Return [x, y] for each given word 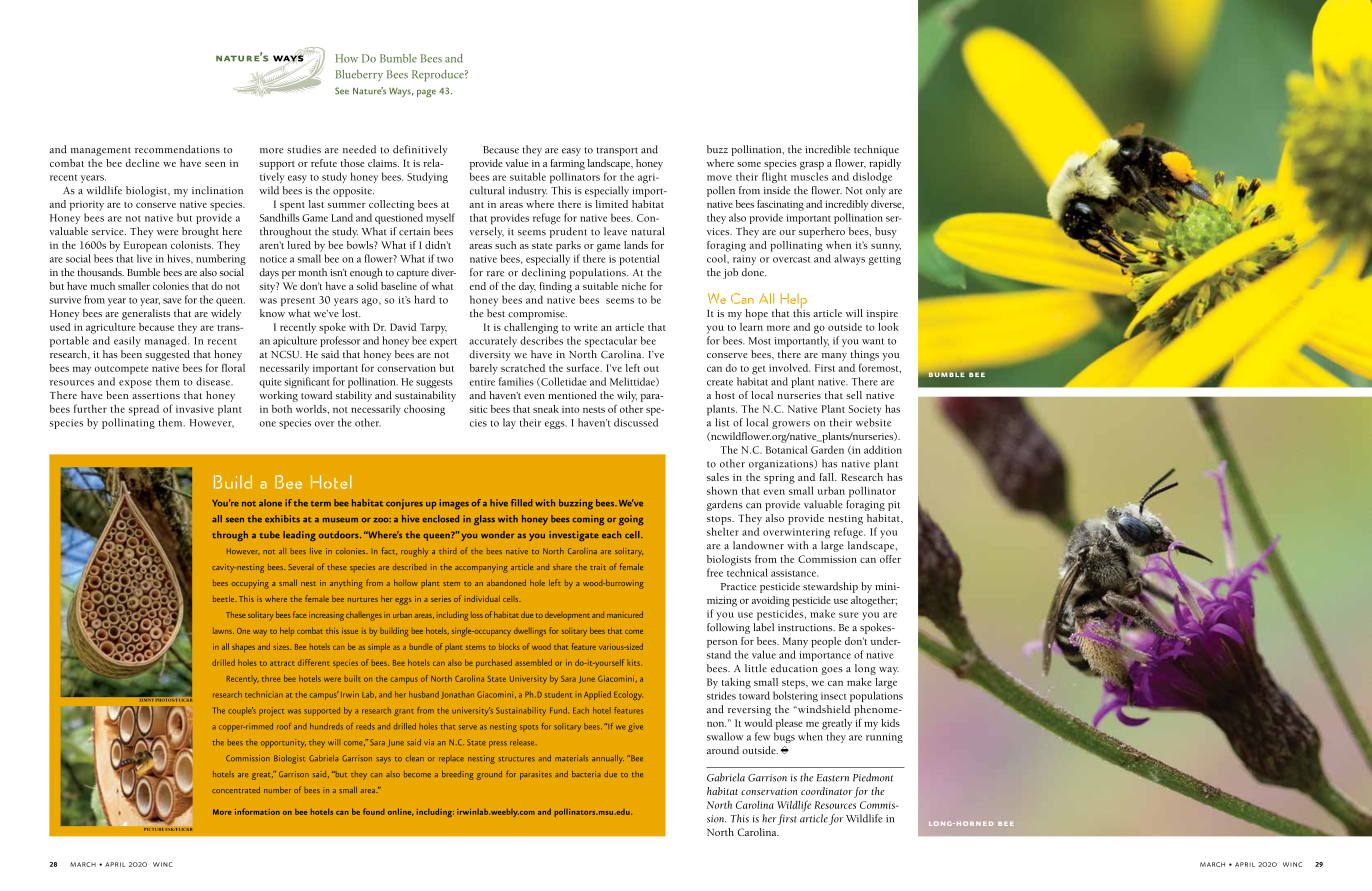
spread [144, 410]
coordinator [827, 791]
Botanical [786, 450]
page [426, 93]
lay [509, 423]
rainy [744, 260]
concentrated [236, 790]
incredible [827, 149]
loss [477, 615]
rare [495, 274]
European [145, 246]
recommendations [177, 149]
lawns [223, 630]
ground [489, 775]
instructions [806, 628]
